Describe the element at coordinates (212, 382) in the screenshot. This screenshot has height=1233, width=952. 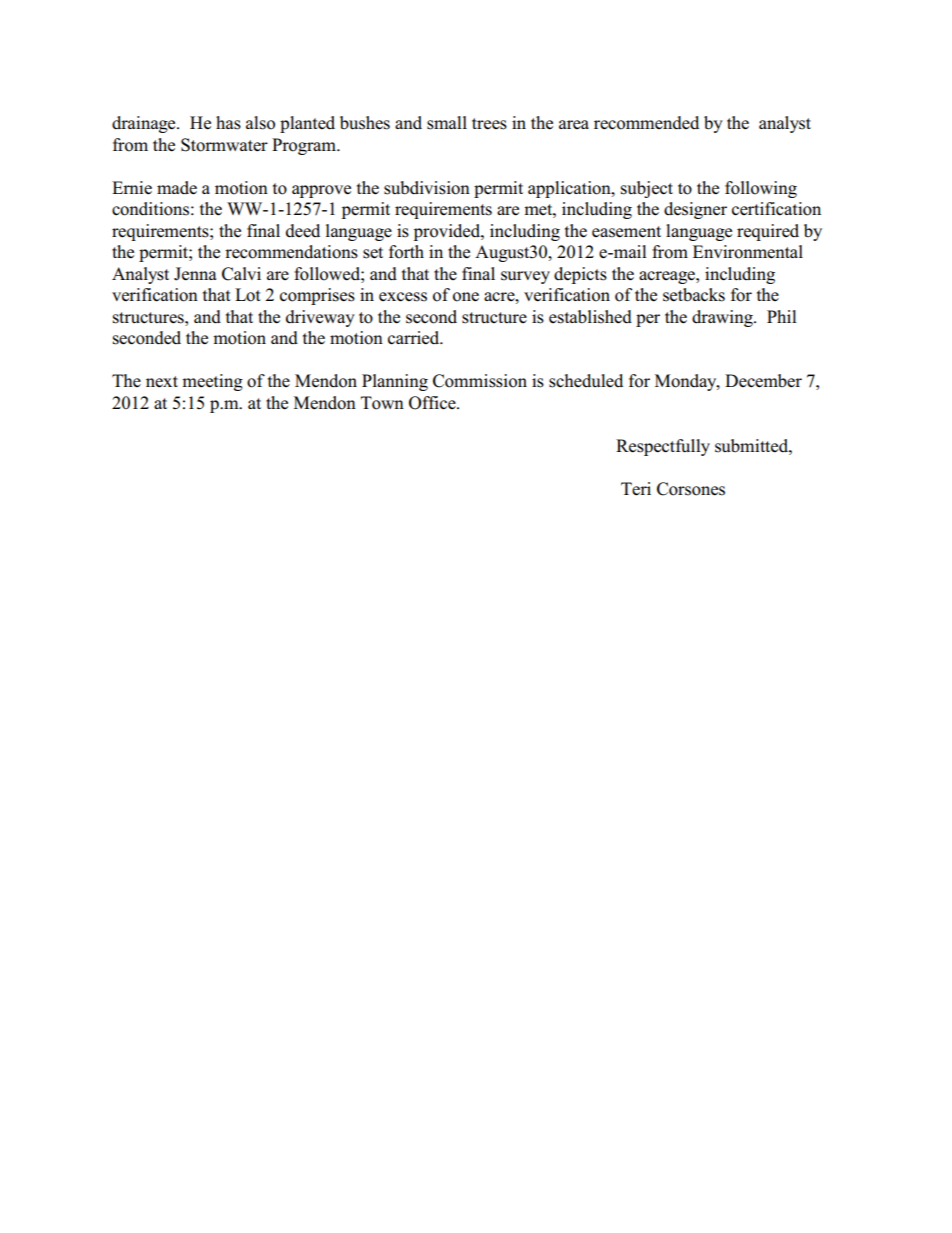
I see `meeting` at that location.
